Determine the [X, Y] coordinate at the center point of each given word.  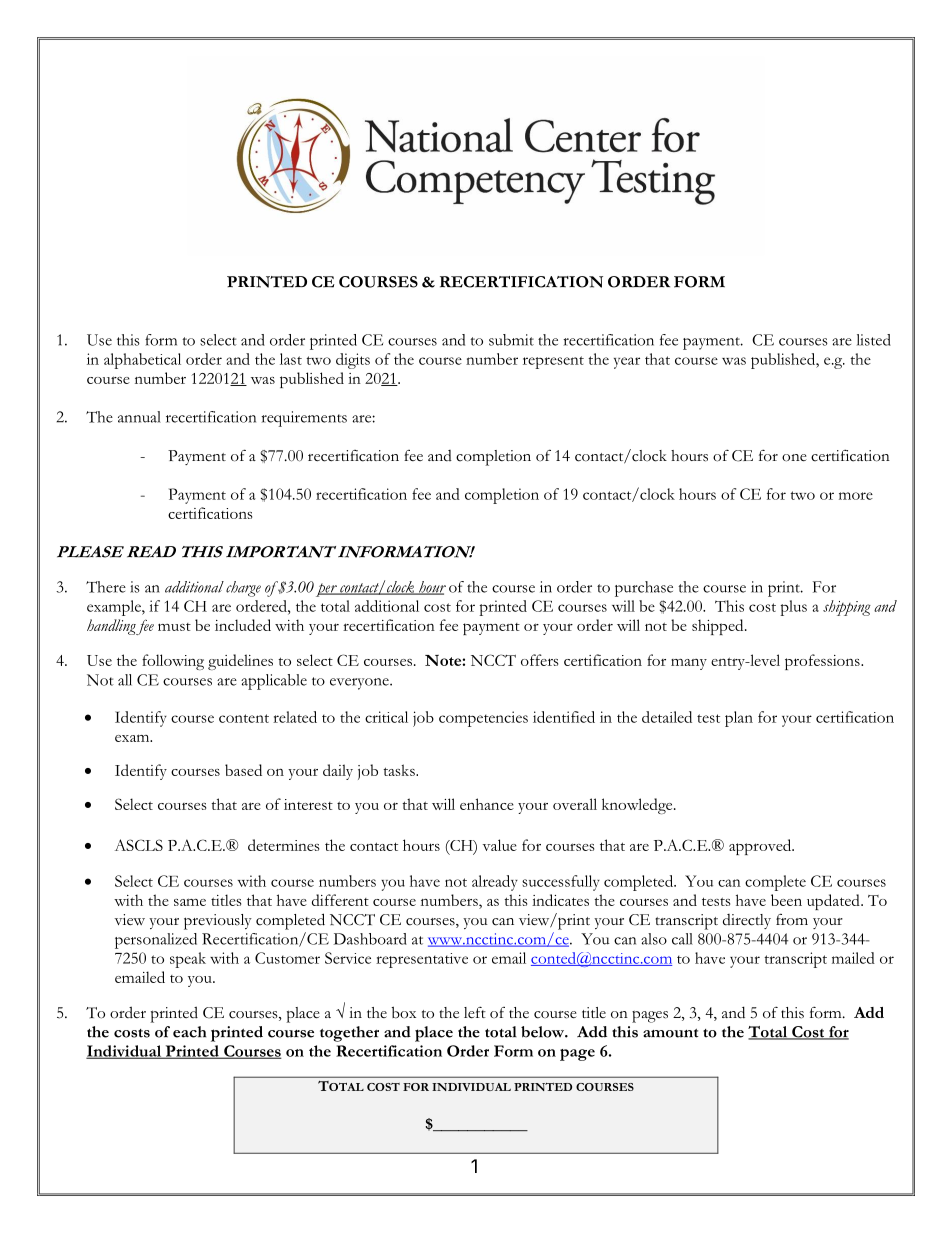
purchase [644, 589]
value [499, 845]
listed [874, 340]
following [173, 662]
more [856, 496]
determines [283, 845]
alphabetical [142, 361]
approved [761, 847]
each [189, 1032]
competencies [483, 719]
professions [823, 662]
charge [243, 589]
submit [511, 340]
